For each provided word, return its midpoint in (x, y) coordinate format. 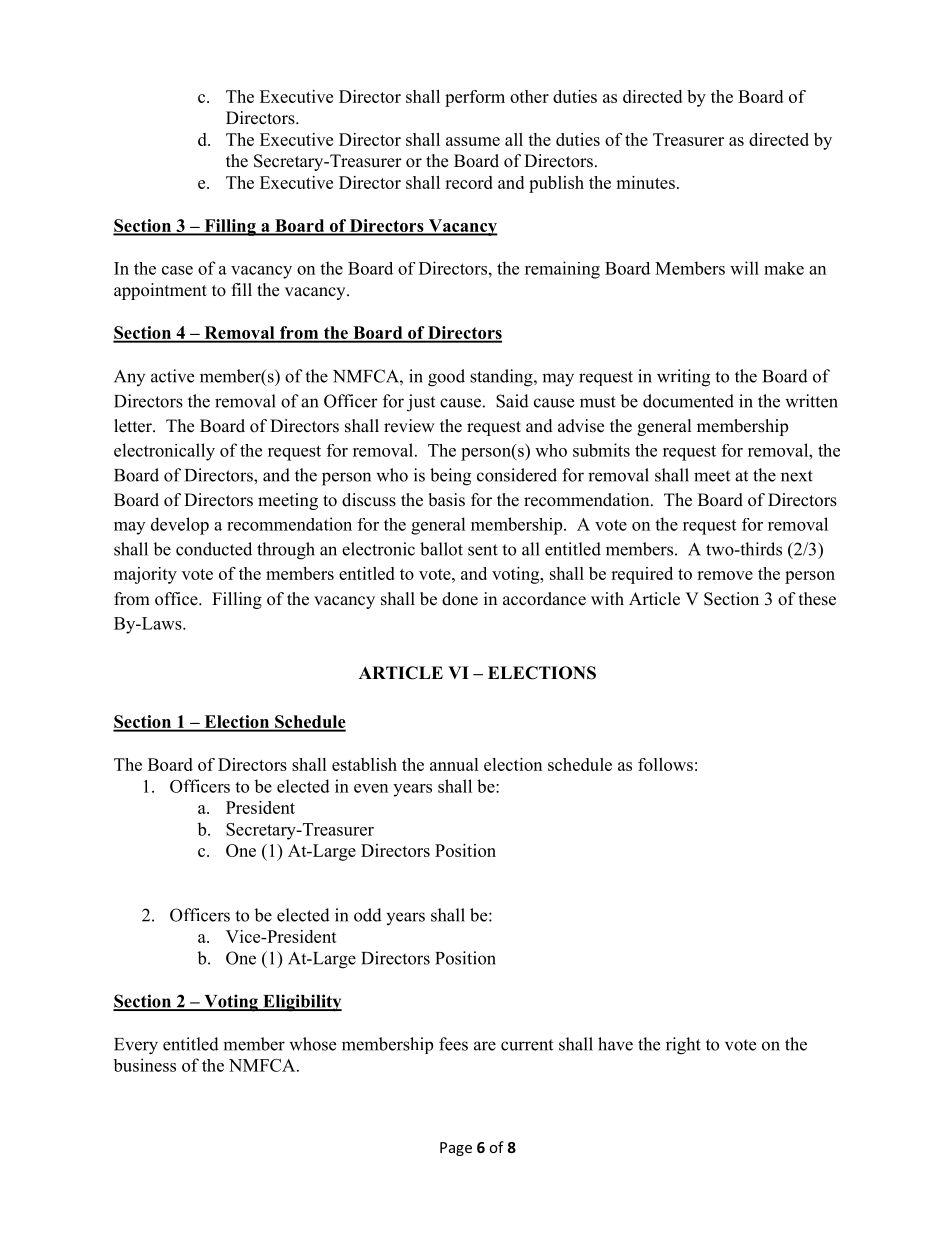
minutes (645, 182)
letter (134, 426)
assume (473, 141)
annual (454, 764)
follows (665, 764)
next (797, 476)
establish (364, 764)
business (144, 1065)
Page (456, 1149)
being (450, 477)
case (177, 270)
